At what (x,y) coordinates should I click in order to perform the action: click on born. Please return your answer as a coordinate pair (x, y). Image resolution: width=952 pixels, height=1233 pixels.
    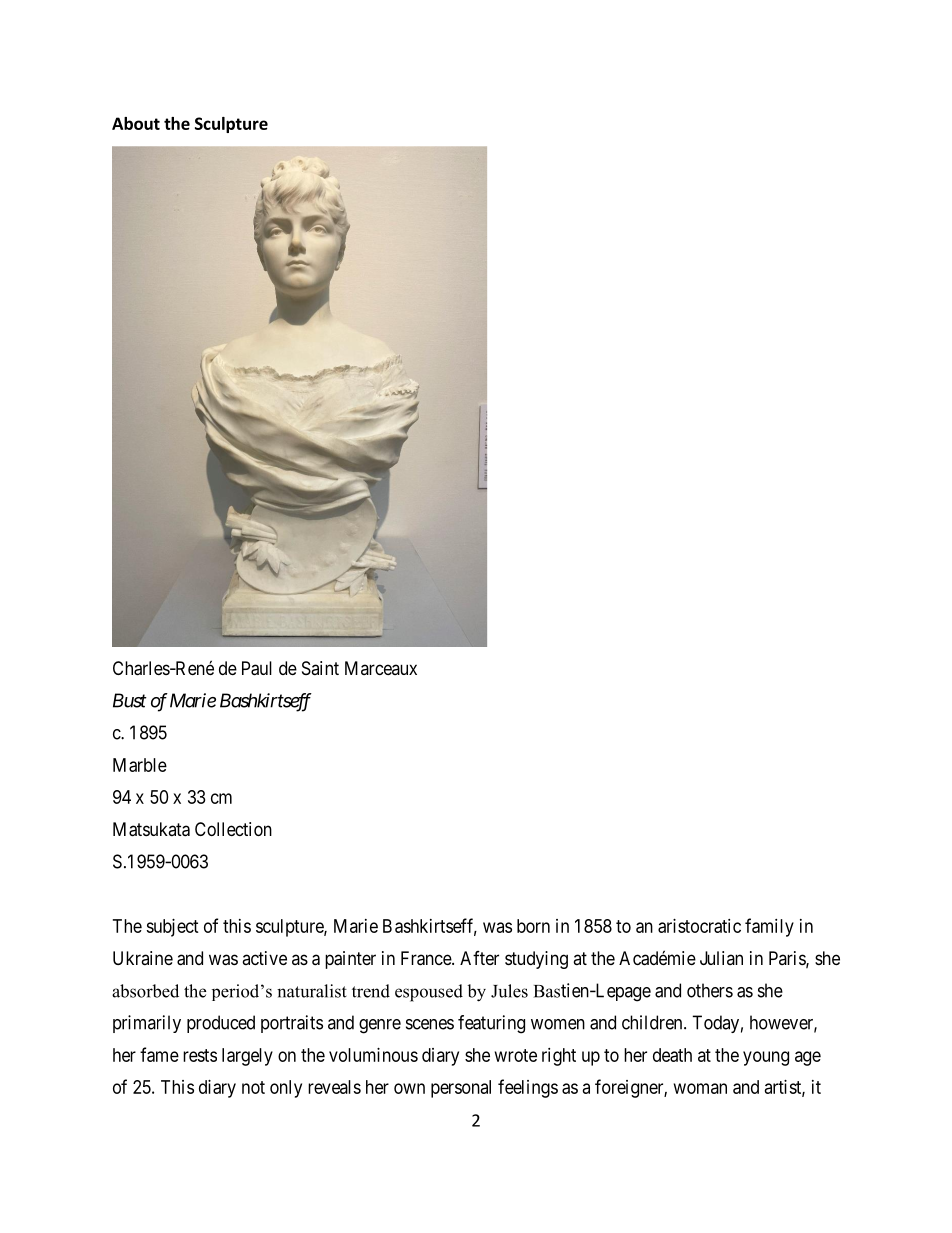
    Looking at the image, I should click on (533, 926).
